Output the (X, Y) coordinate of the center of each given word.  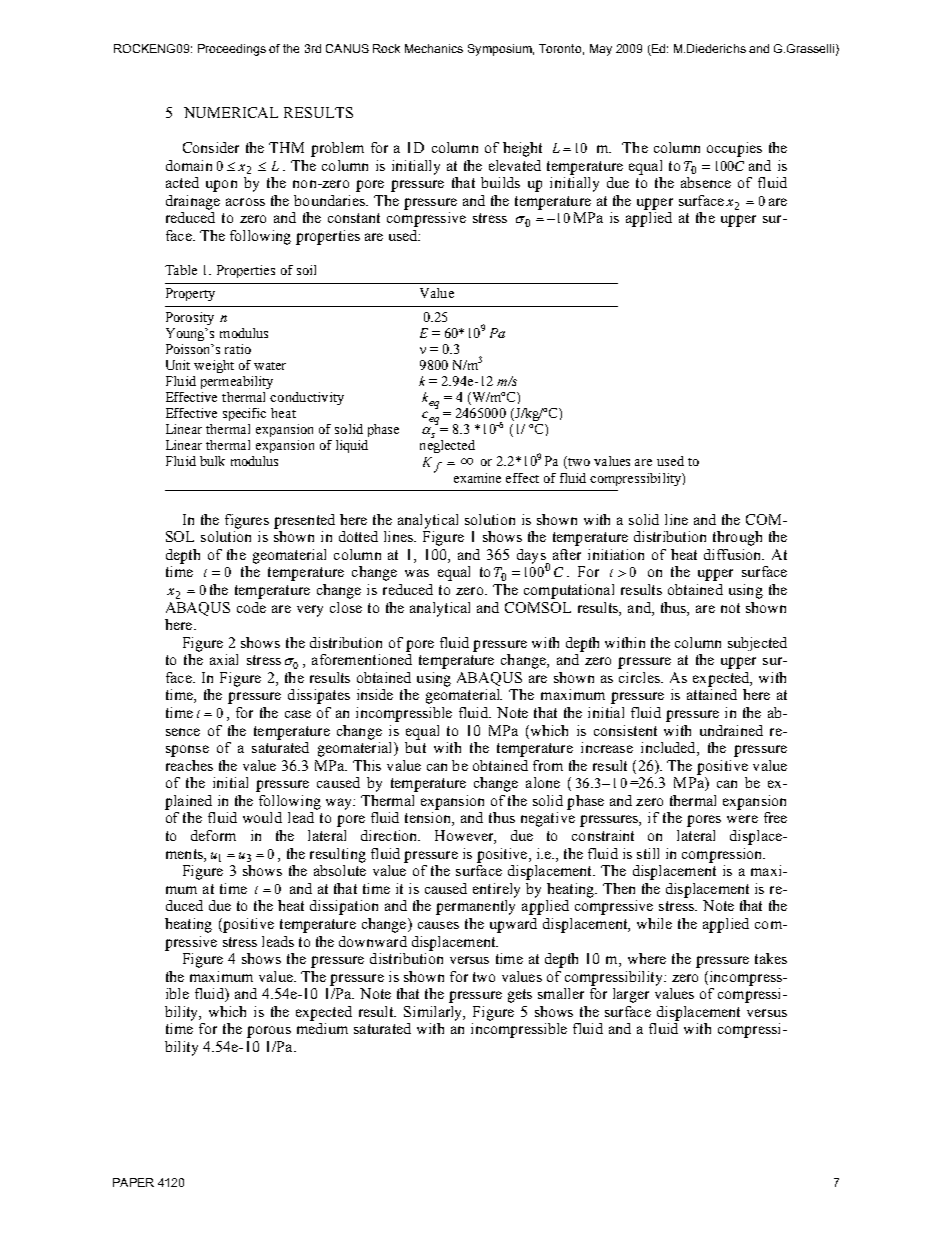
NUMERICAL (231, 112)
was (417, 573)
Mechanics (434, 48)
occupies (734, 149)
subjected (757, 644)
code (251, 607)
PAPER (133, 1182)
